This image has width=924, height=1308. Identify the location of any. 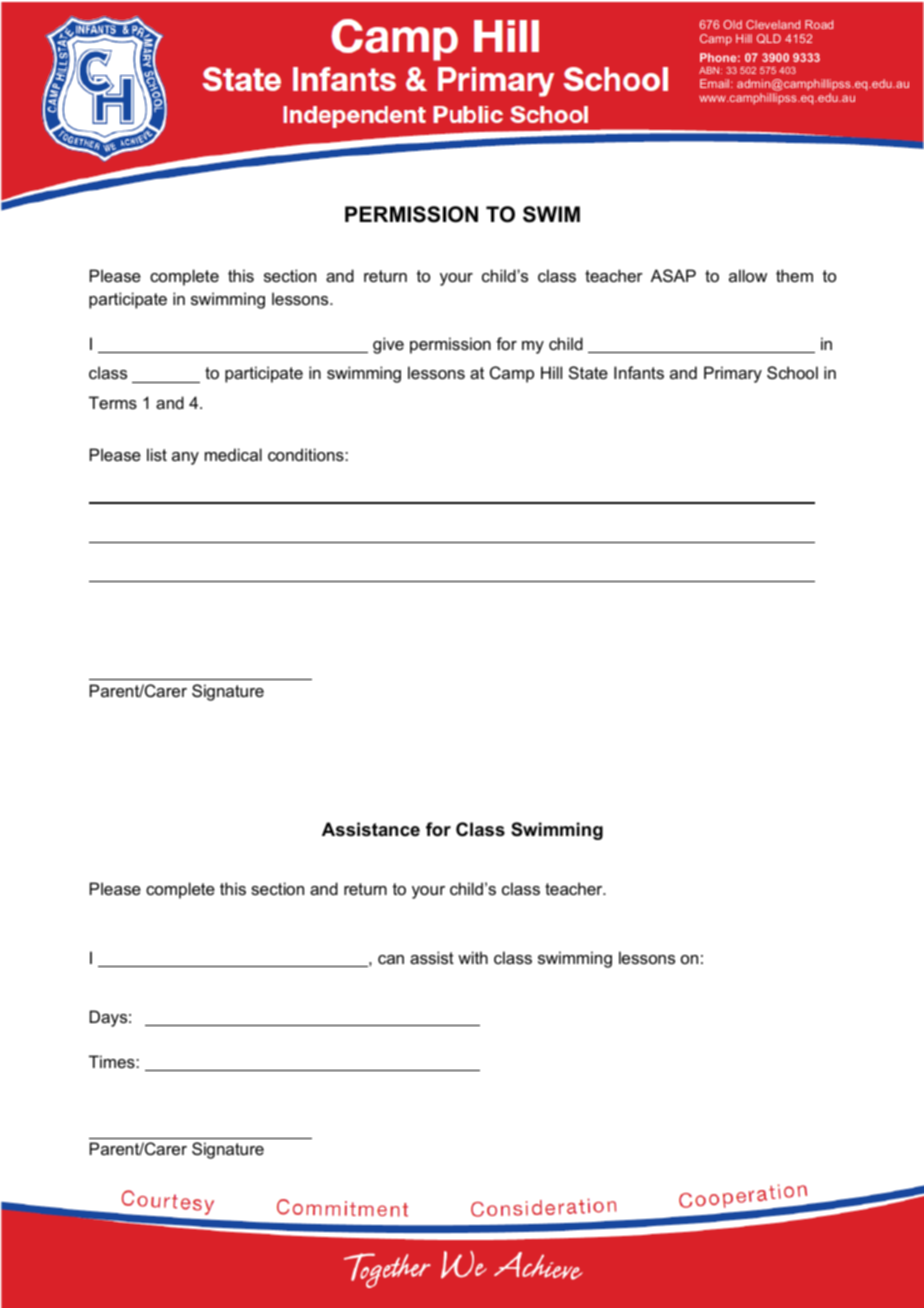
(185, 458).
